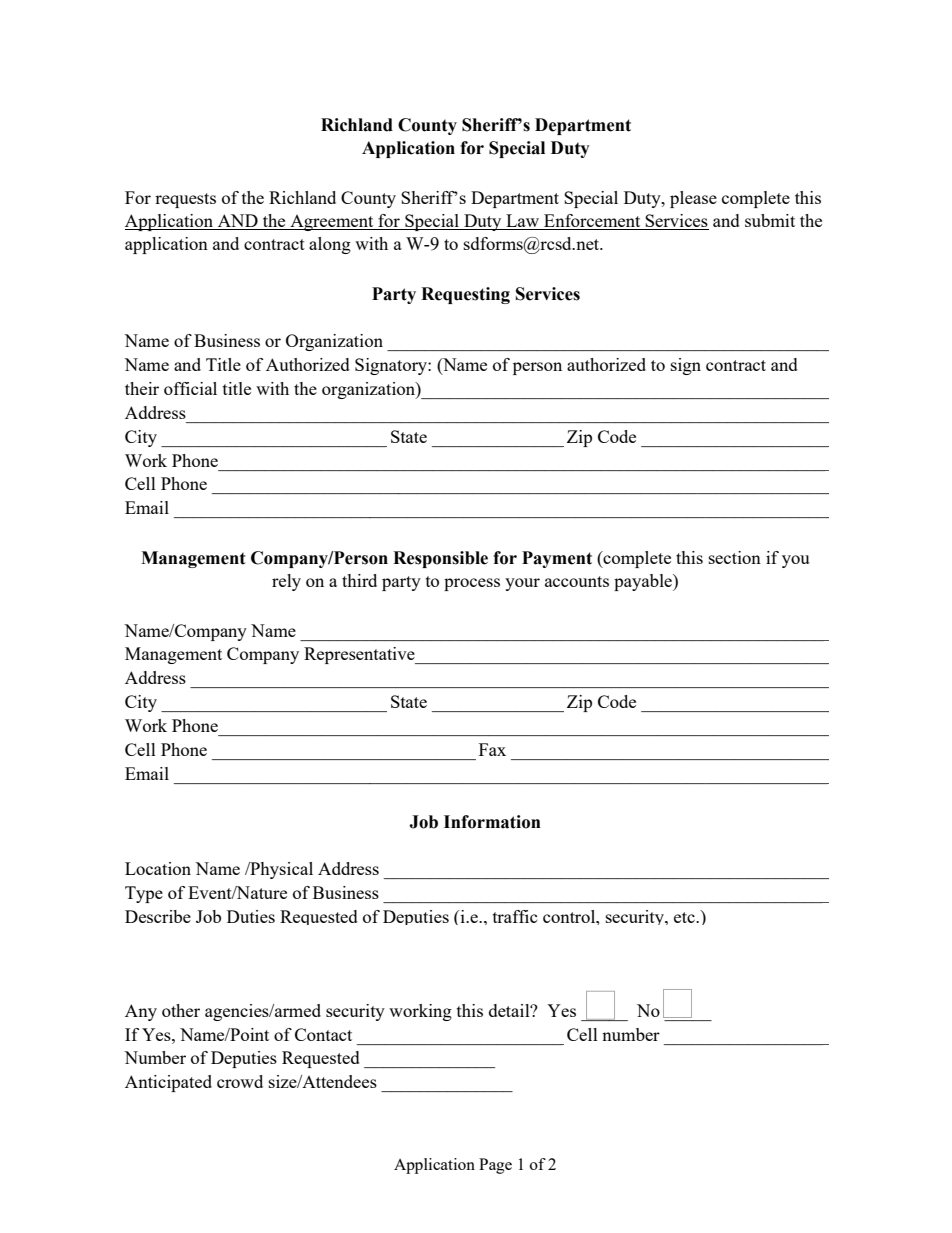  Describe the element at coordinates (440, 559) in the document. I see `Responsible` at that location.
